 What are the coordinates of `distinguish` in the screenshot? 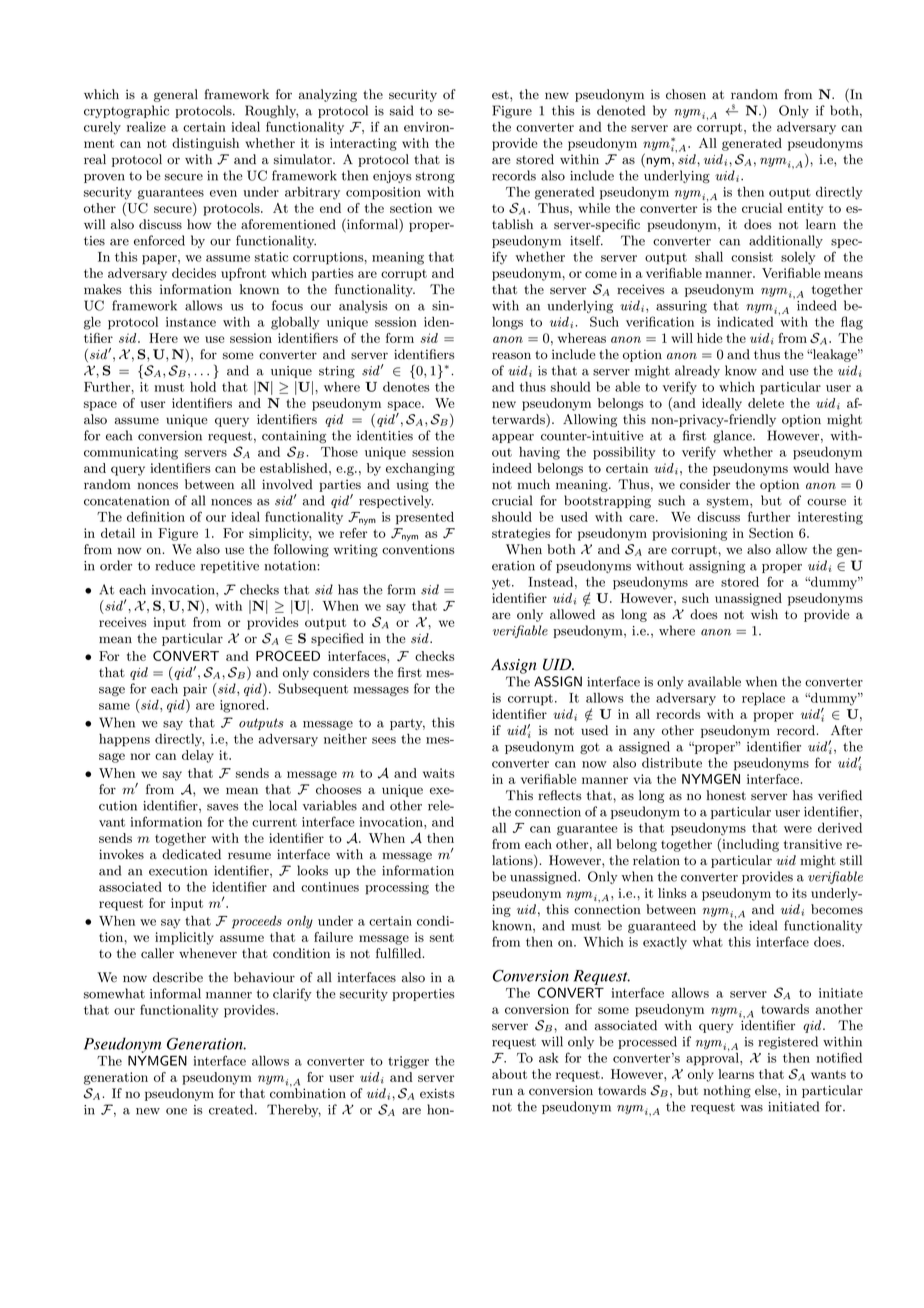 It's located at (205, 144).
